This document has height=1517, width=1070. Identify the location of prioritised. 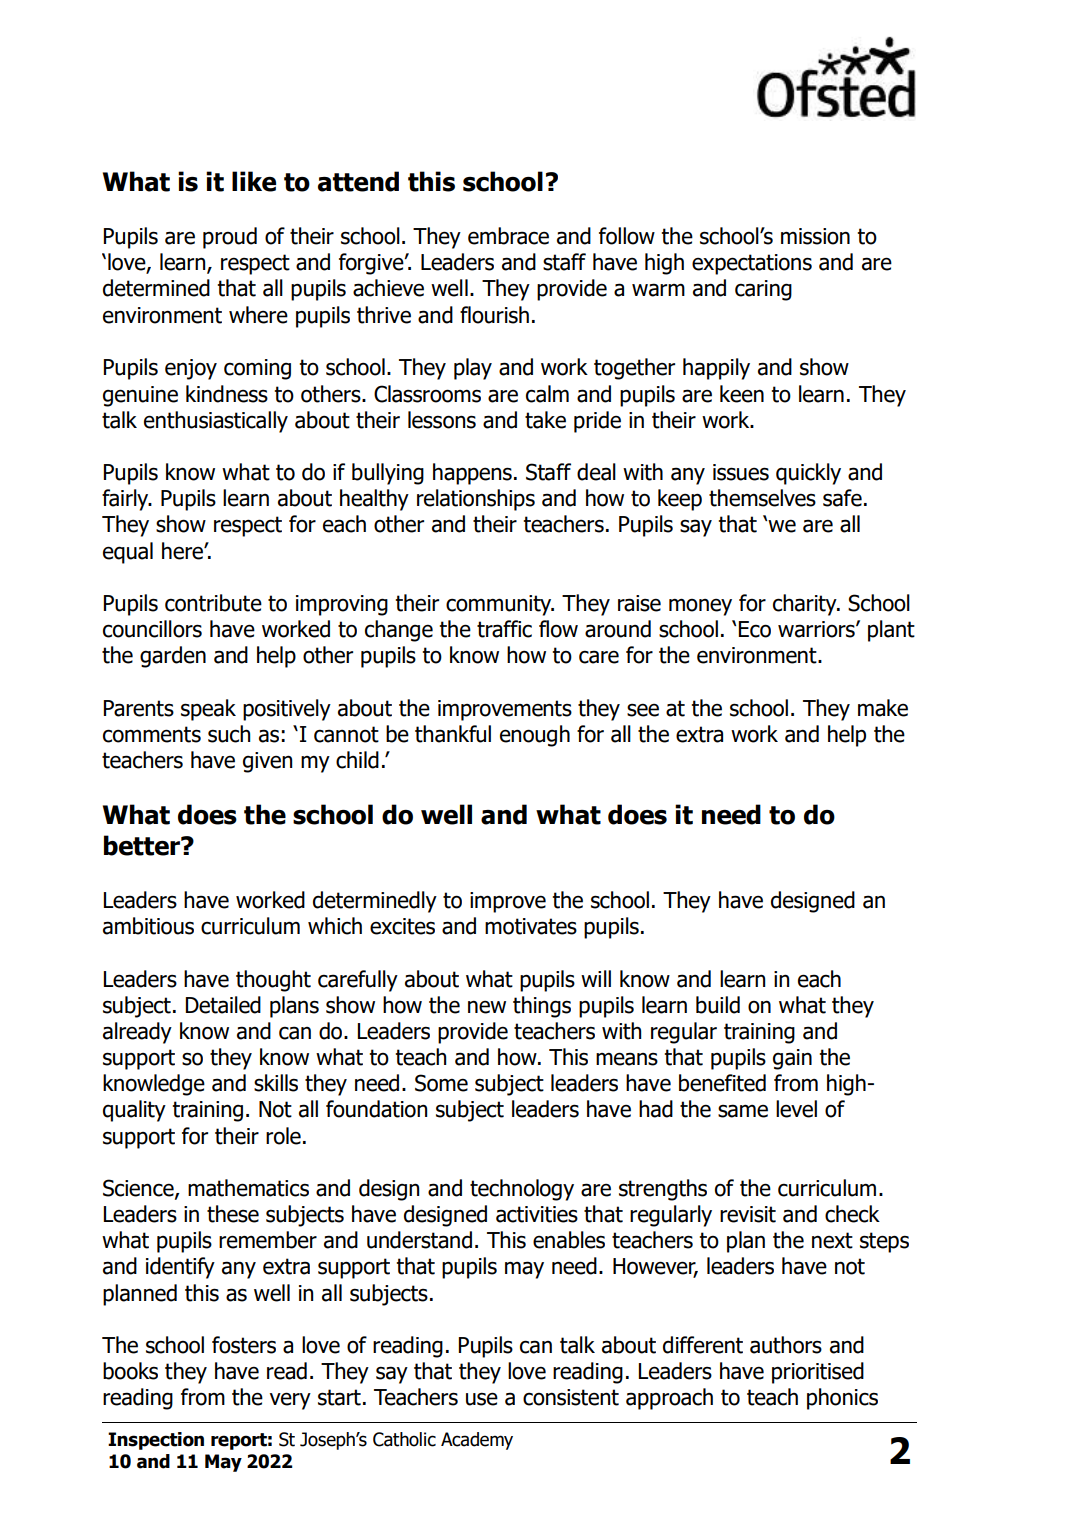
(818, 1373).
